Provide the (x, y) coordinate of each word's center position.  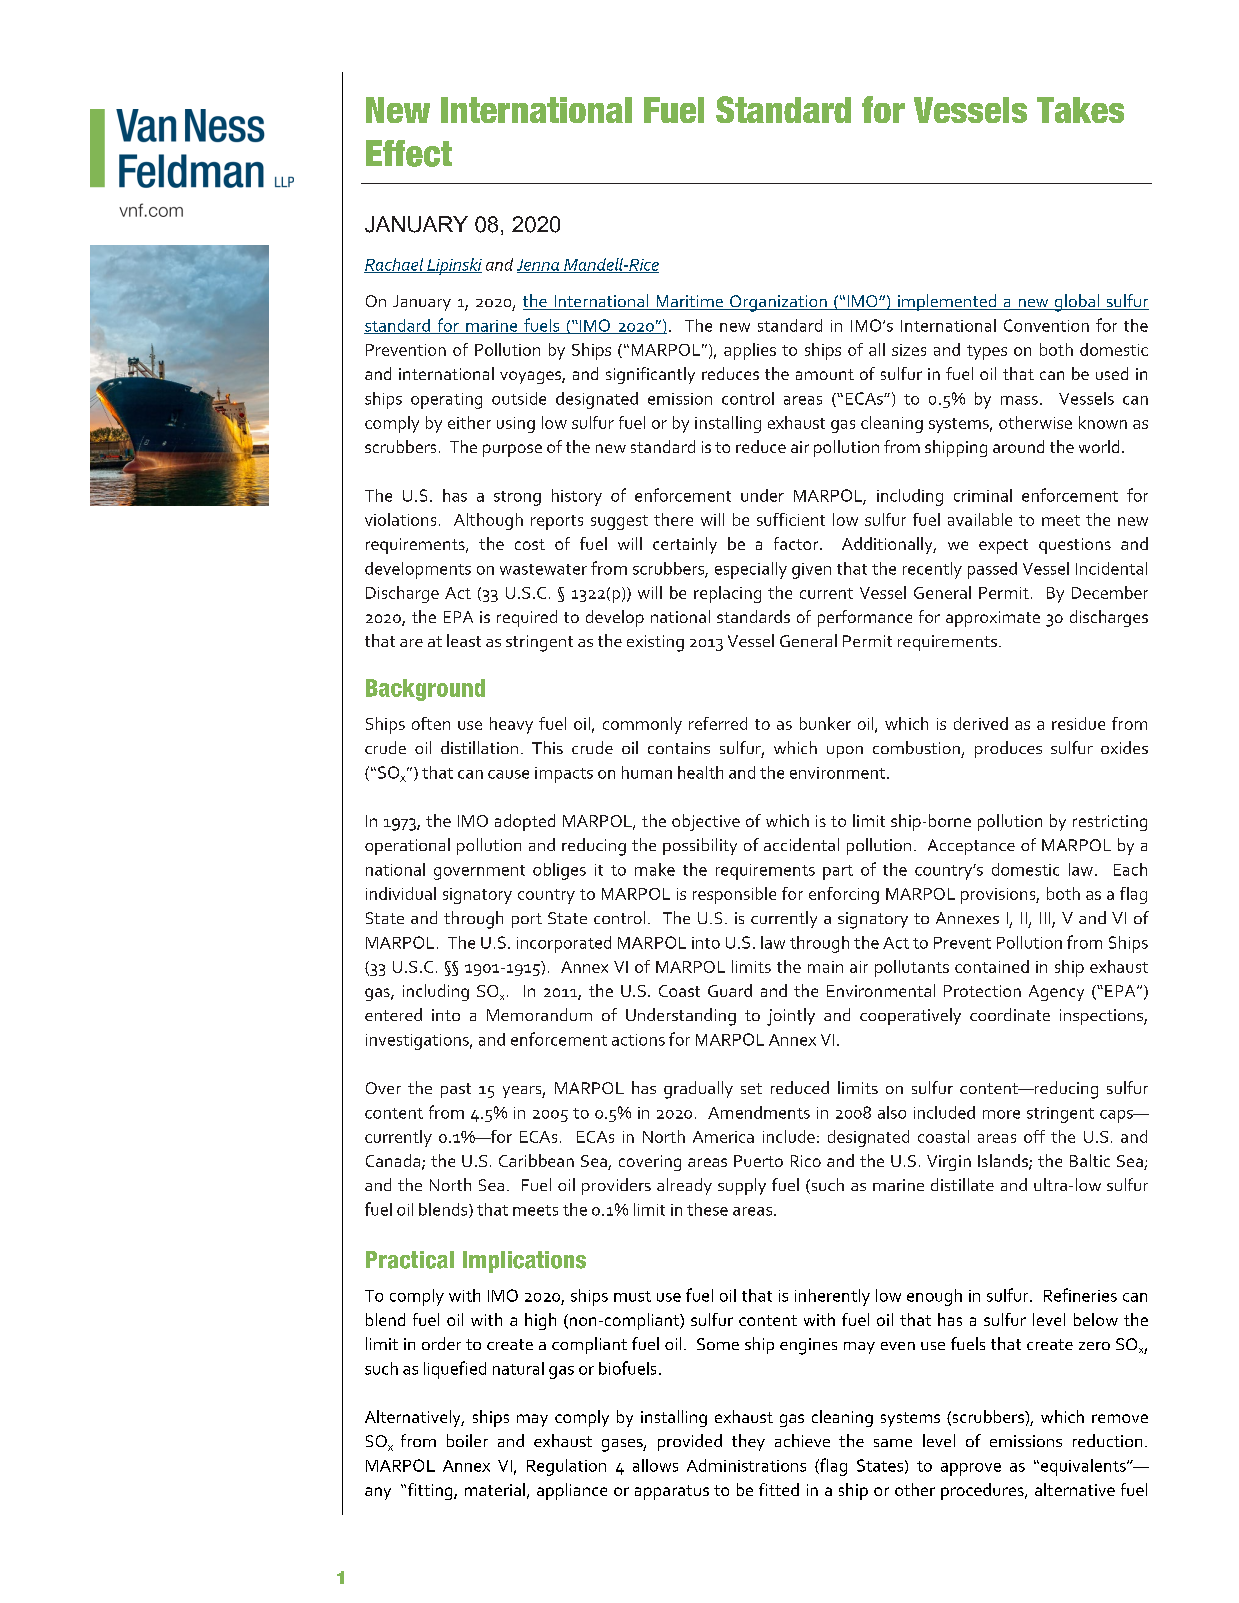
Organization (778, 303)
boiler (467, 1440)
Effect (409, 153)
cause (508, 774)
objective (706, 822)
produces (1008, 749)
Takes (1080, 110)
